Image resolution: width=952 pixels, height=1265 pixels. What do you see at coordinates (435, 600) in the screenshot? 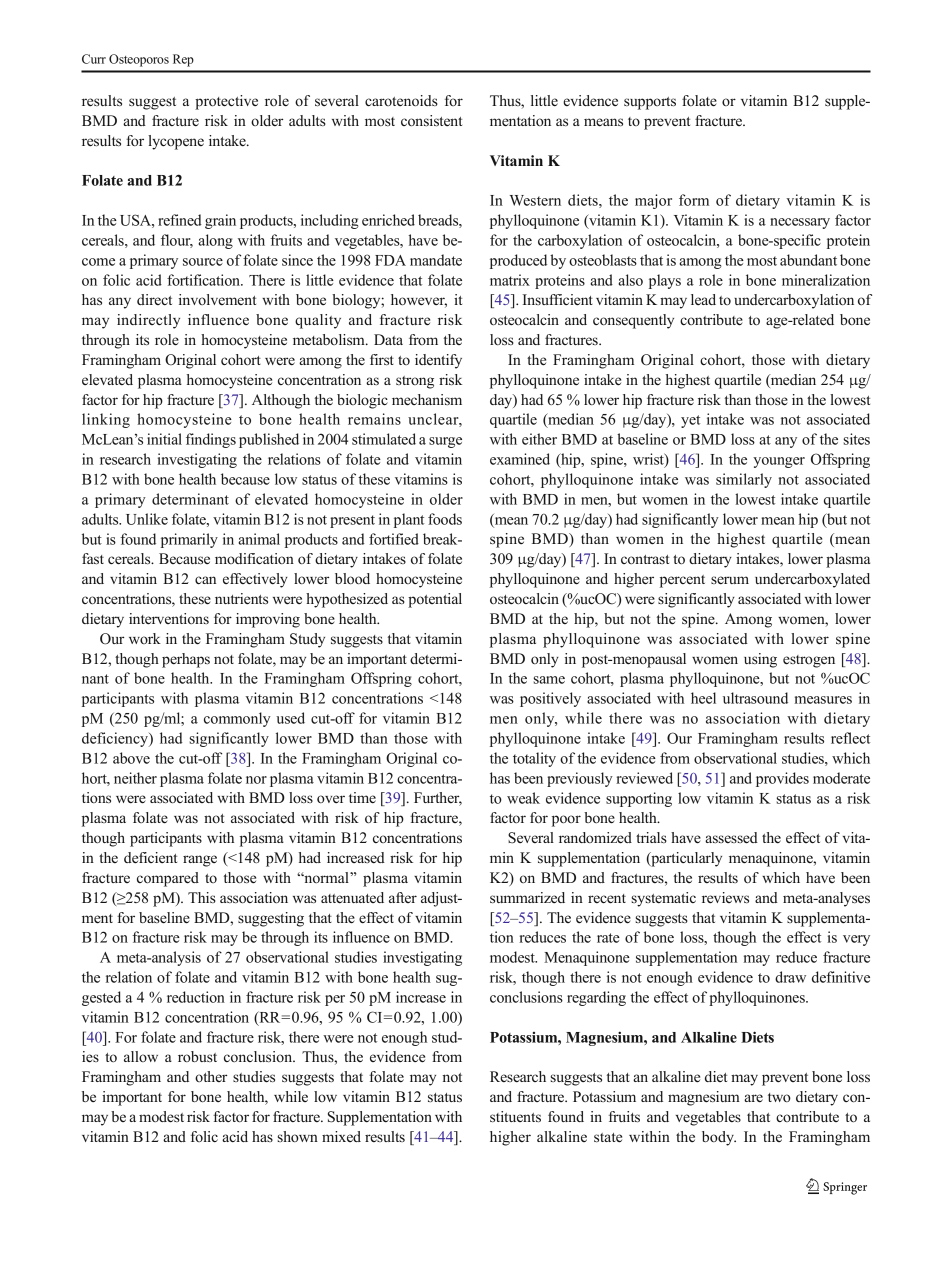
I see `potential` at bounding box center [435, 600].
